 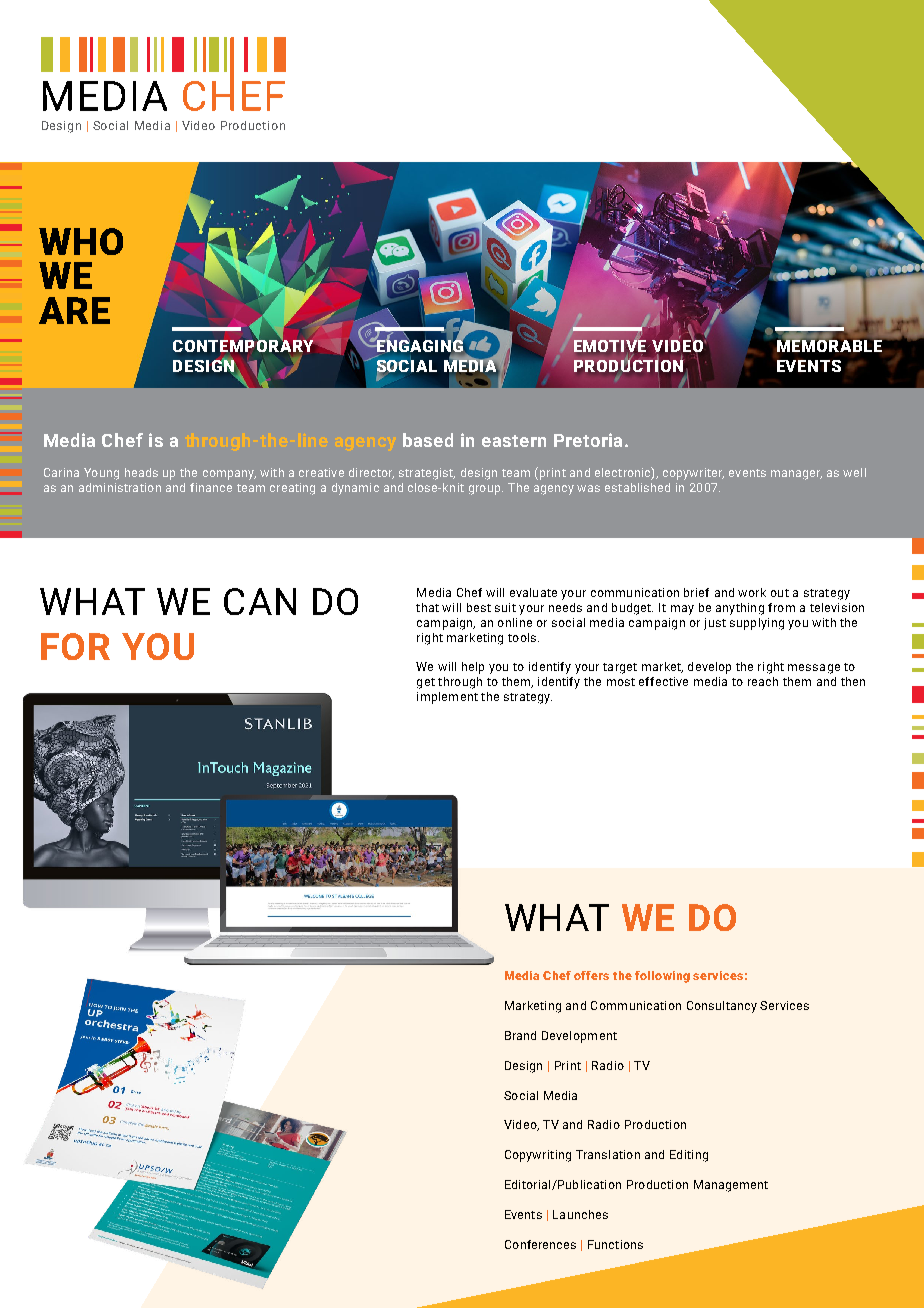 What do you see at coordinates (588, 440) in the document?
I see `Pretoria` at bounding box center [588, 440].
